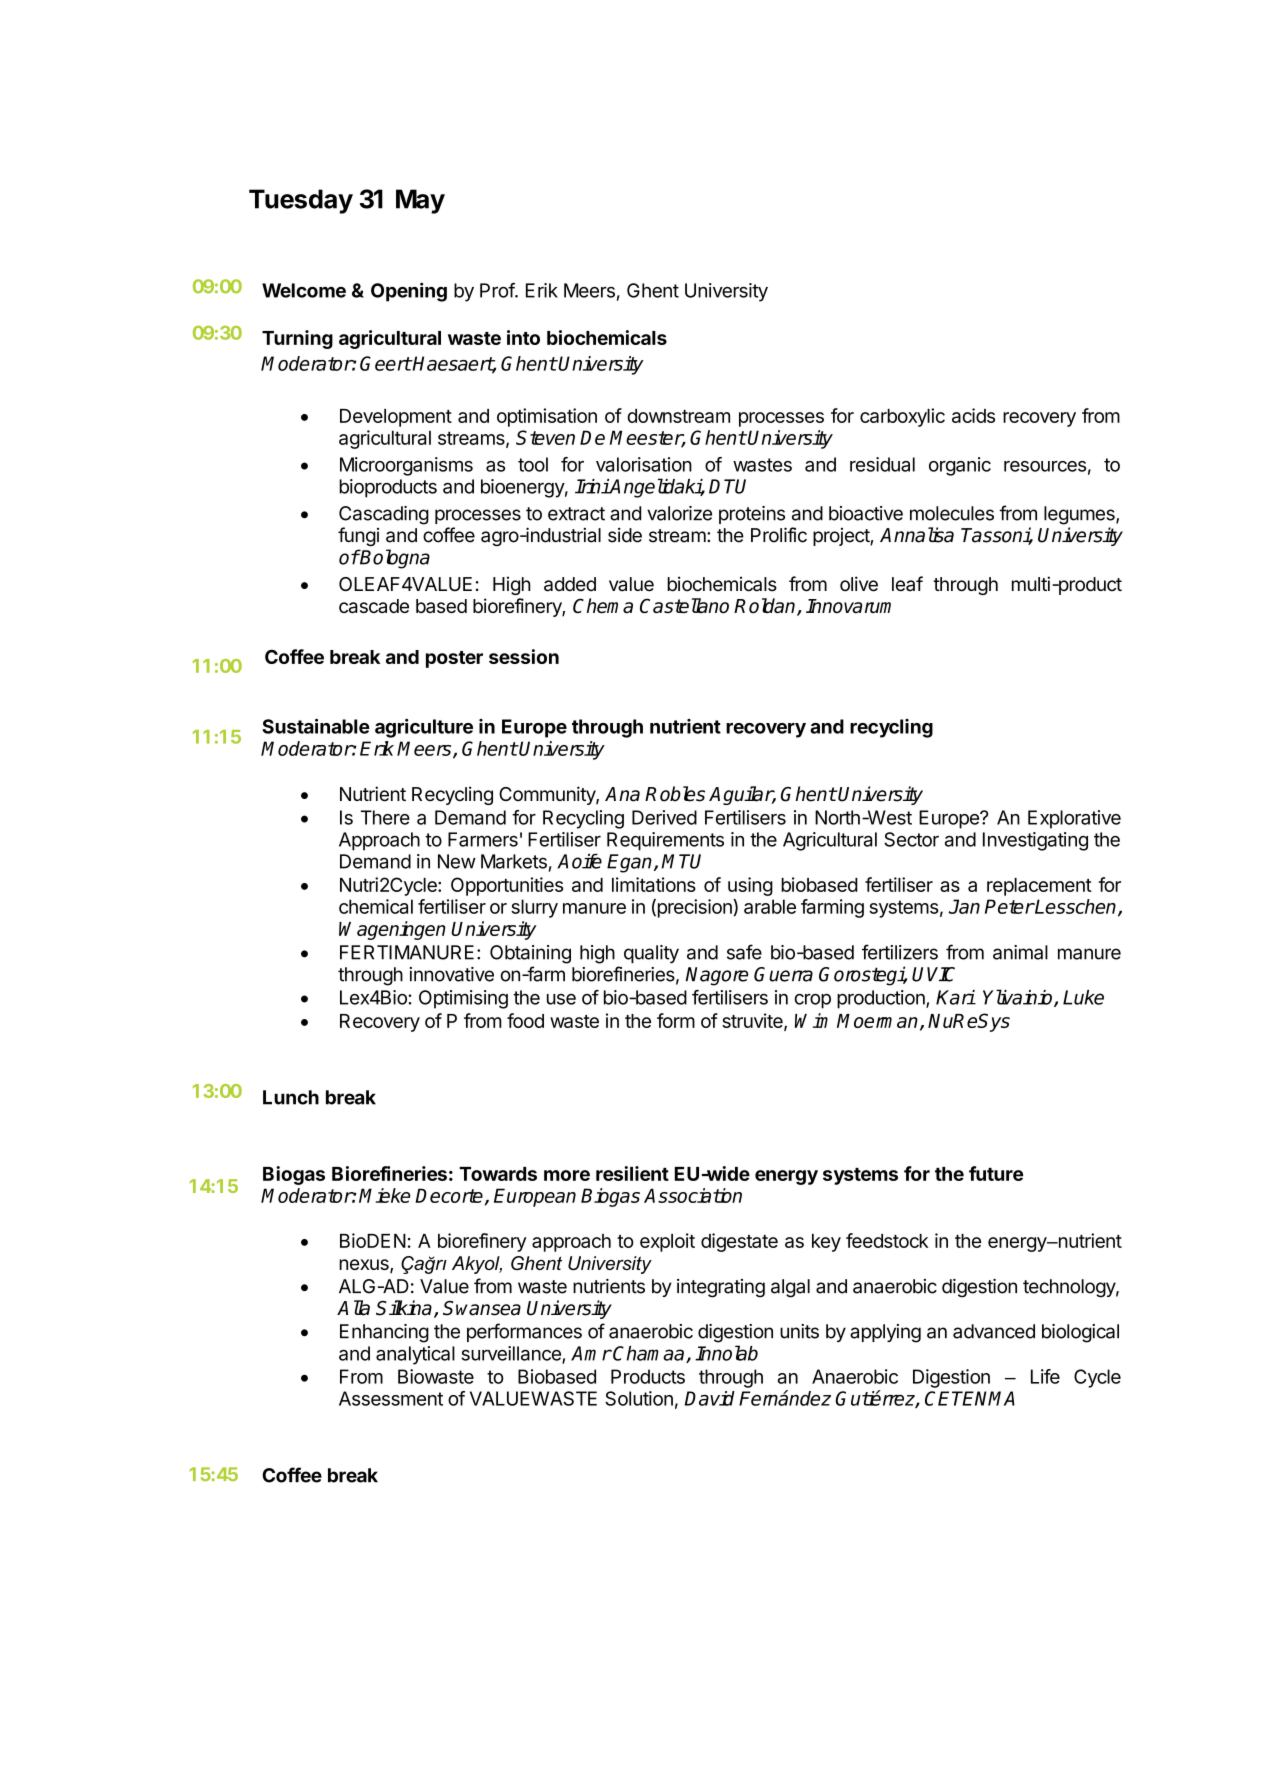  I want to click on Investigating, so click(1035, 841).
